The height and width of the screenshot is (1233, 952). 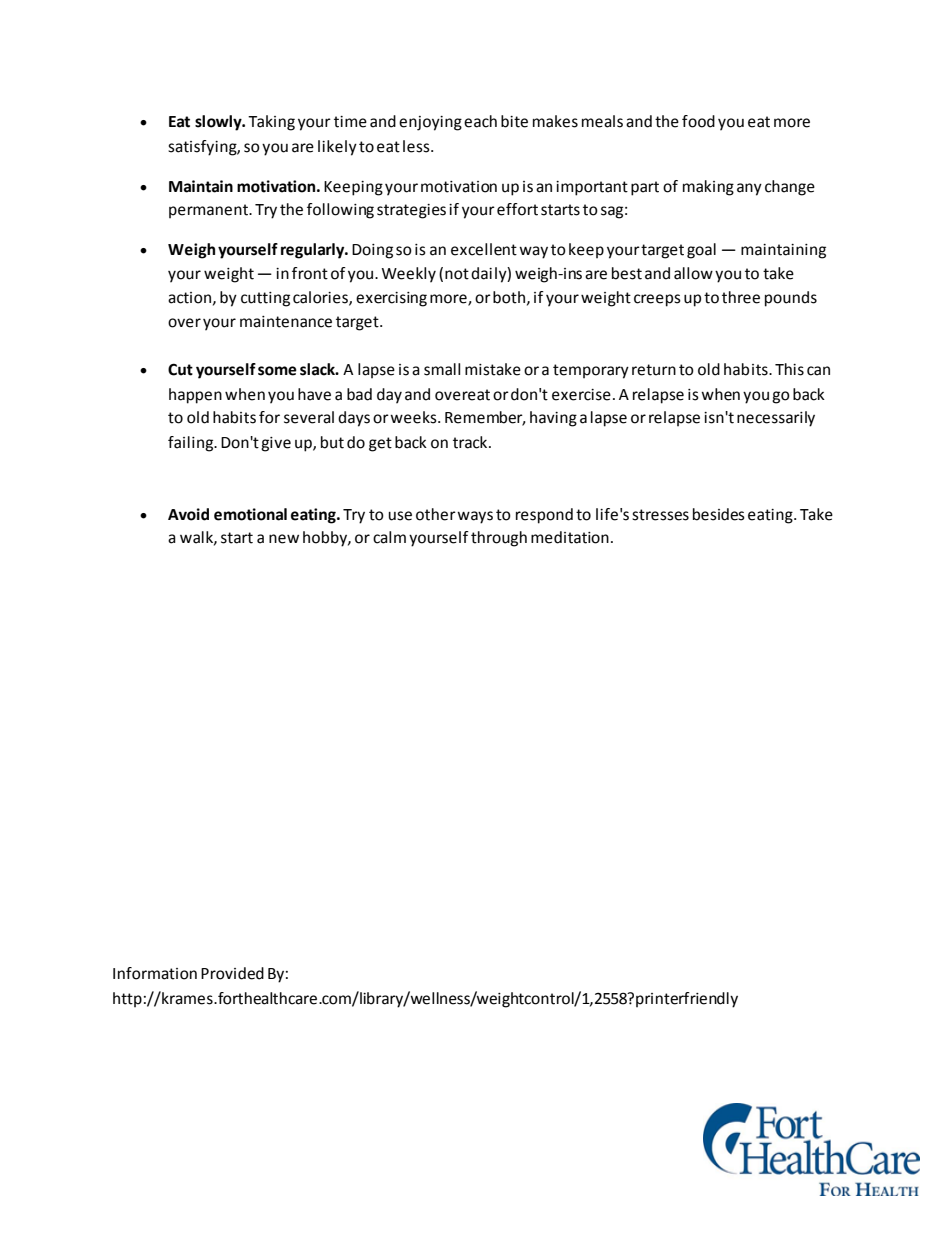 What do you see at coordinates (719, 514) in the screenshot?
I see `besides` at bounding box center [719, 514].
